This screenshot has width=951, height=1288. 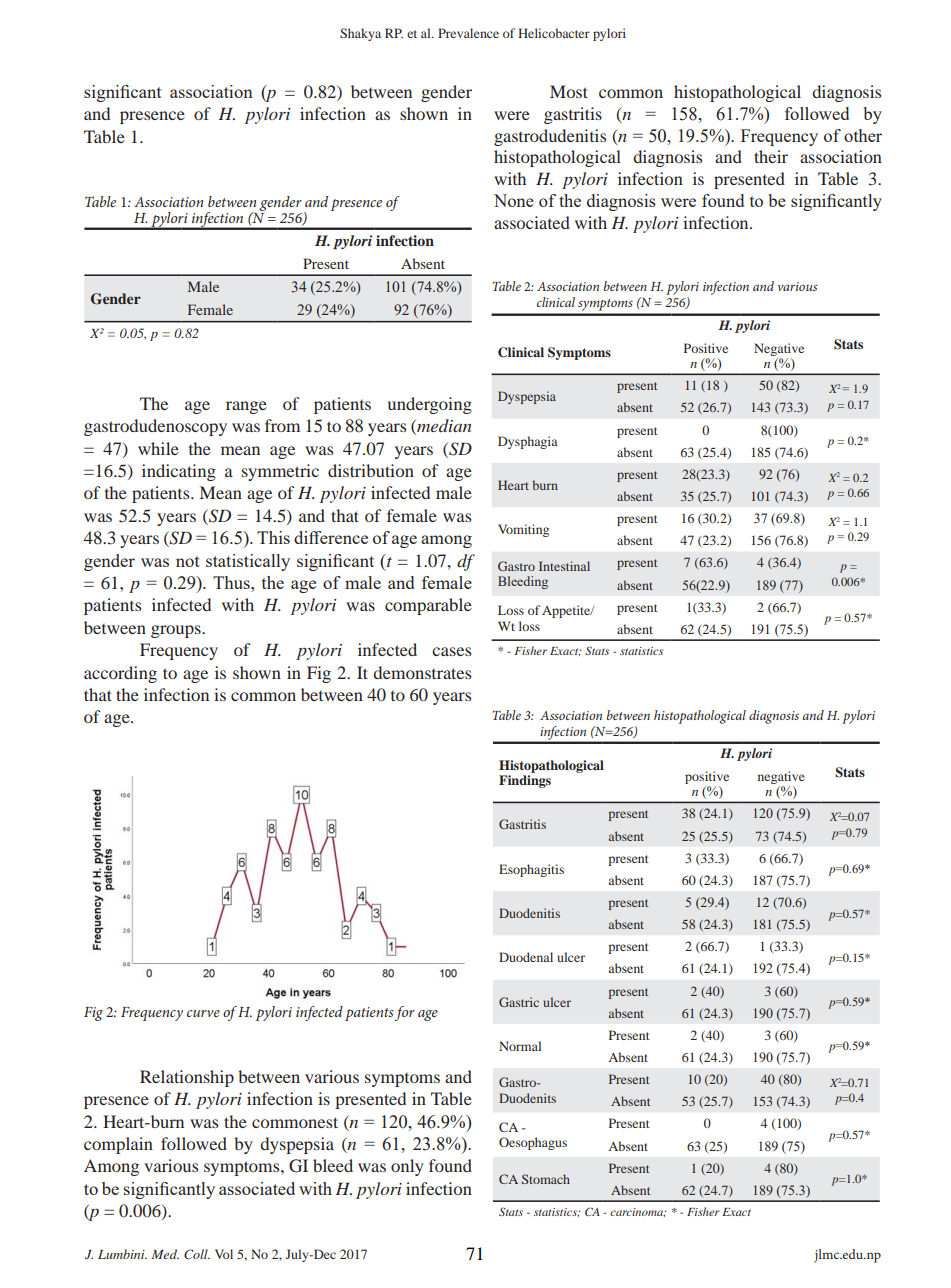 I want to click on Intestinal, so click(x=564, y=566).
